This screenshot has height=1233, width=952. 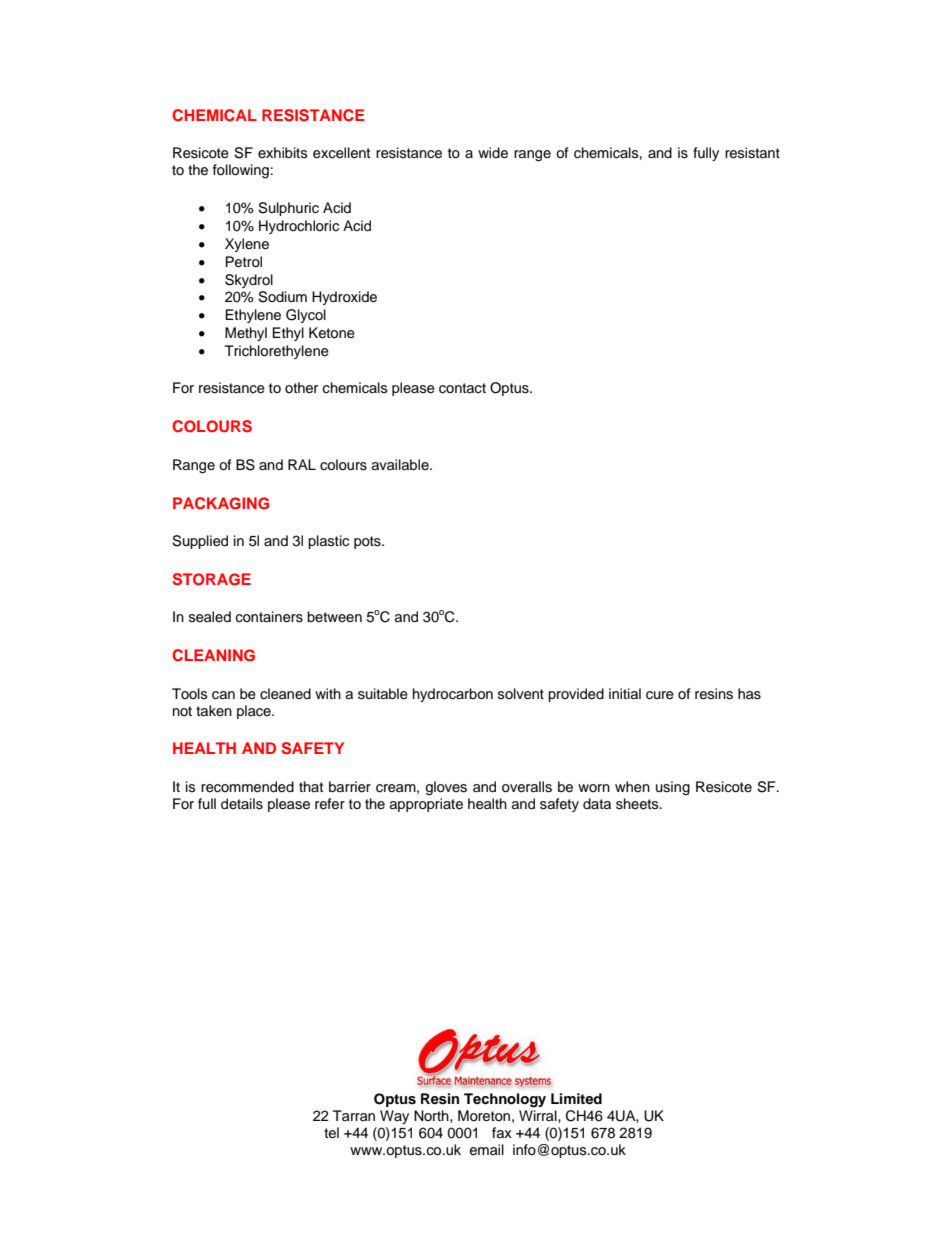 I want to click on resistant, so click(x=752, y=153).
